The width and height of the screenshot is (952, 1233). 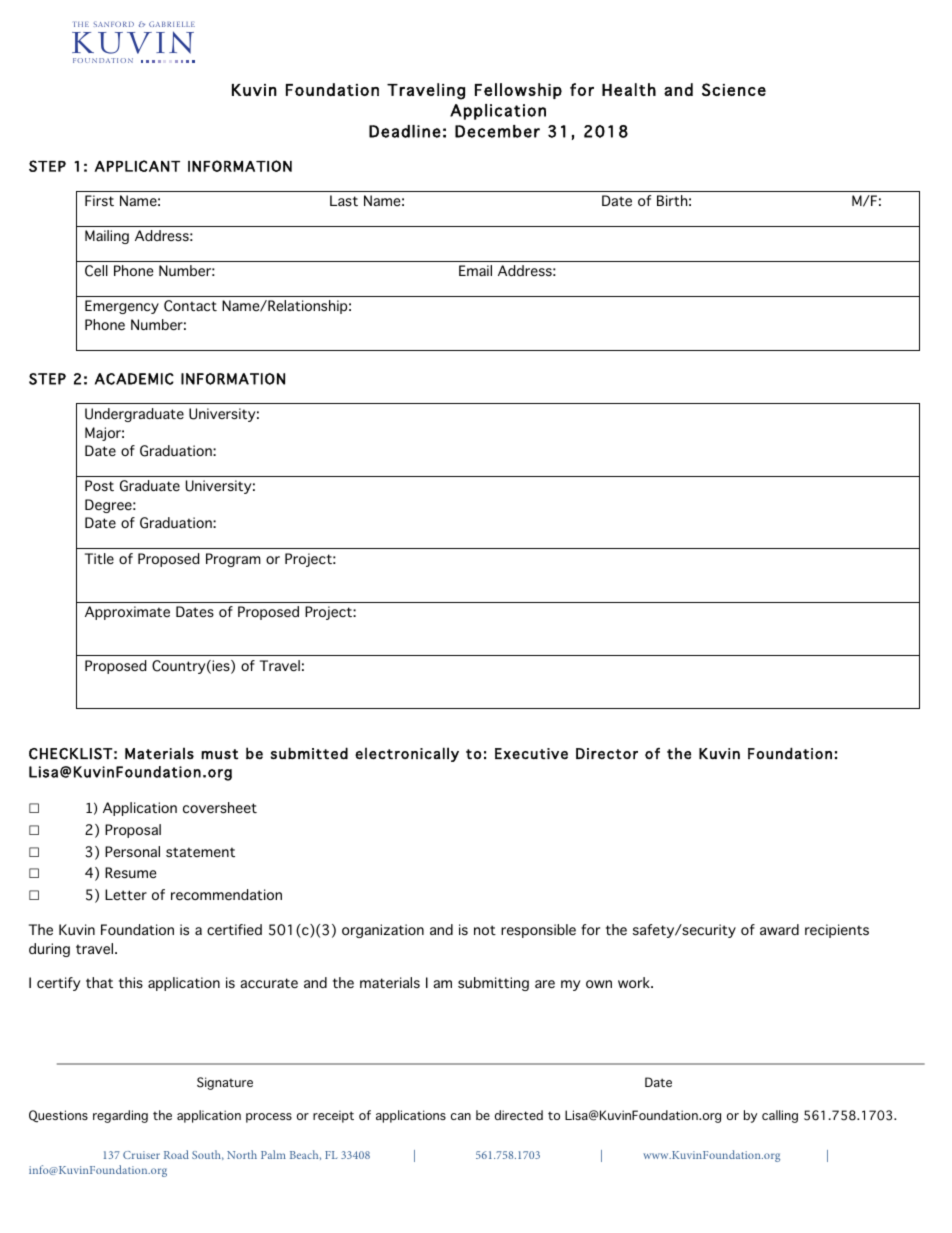 What do you see at coordinates (172, 24) in the screenshot?
I see `gabrielle` at bounding box center [172, 24].
